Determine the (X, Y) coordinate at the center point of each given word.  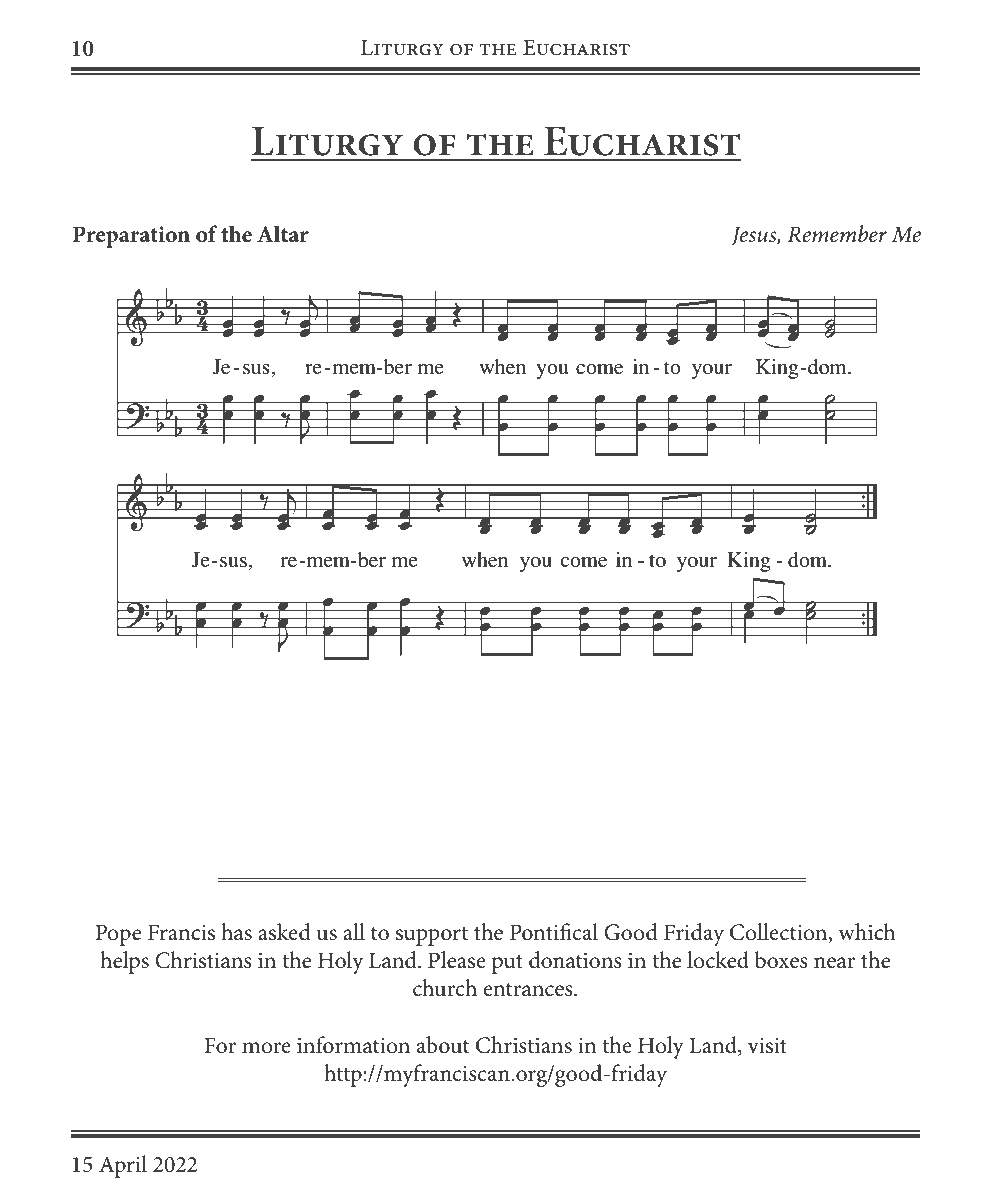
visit (767, 1046)
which (867, 932)
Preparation (131, 237)
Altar (283, 234)
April (123, 1166)
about (443, 1045)
